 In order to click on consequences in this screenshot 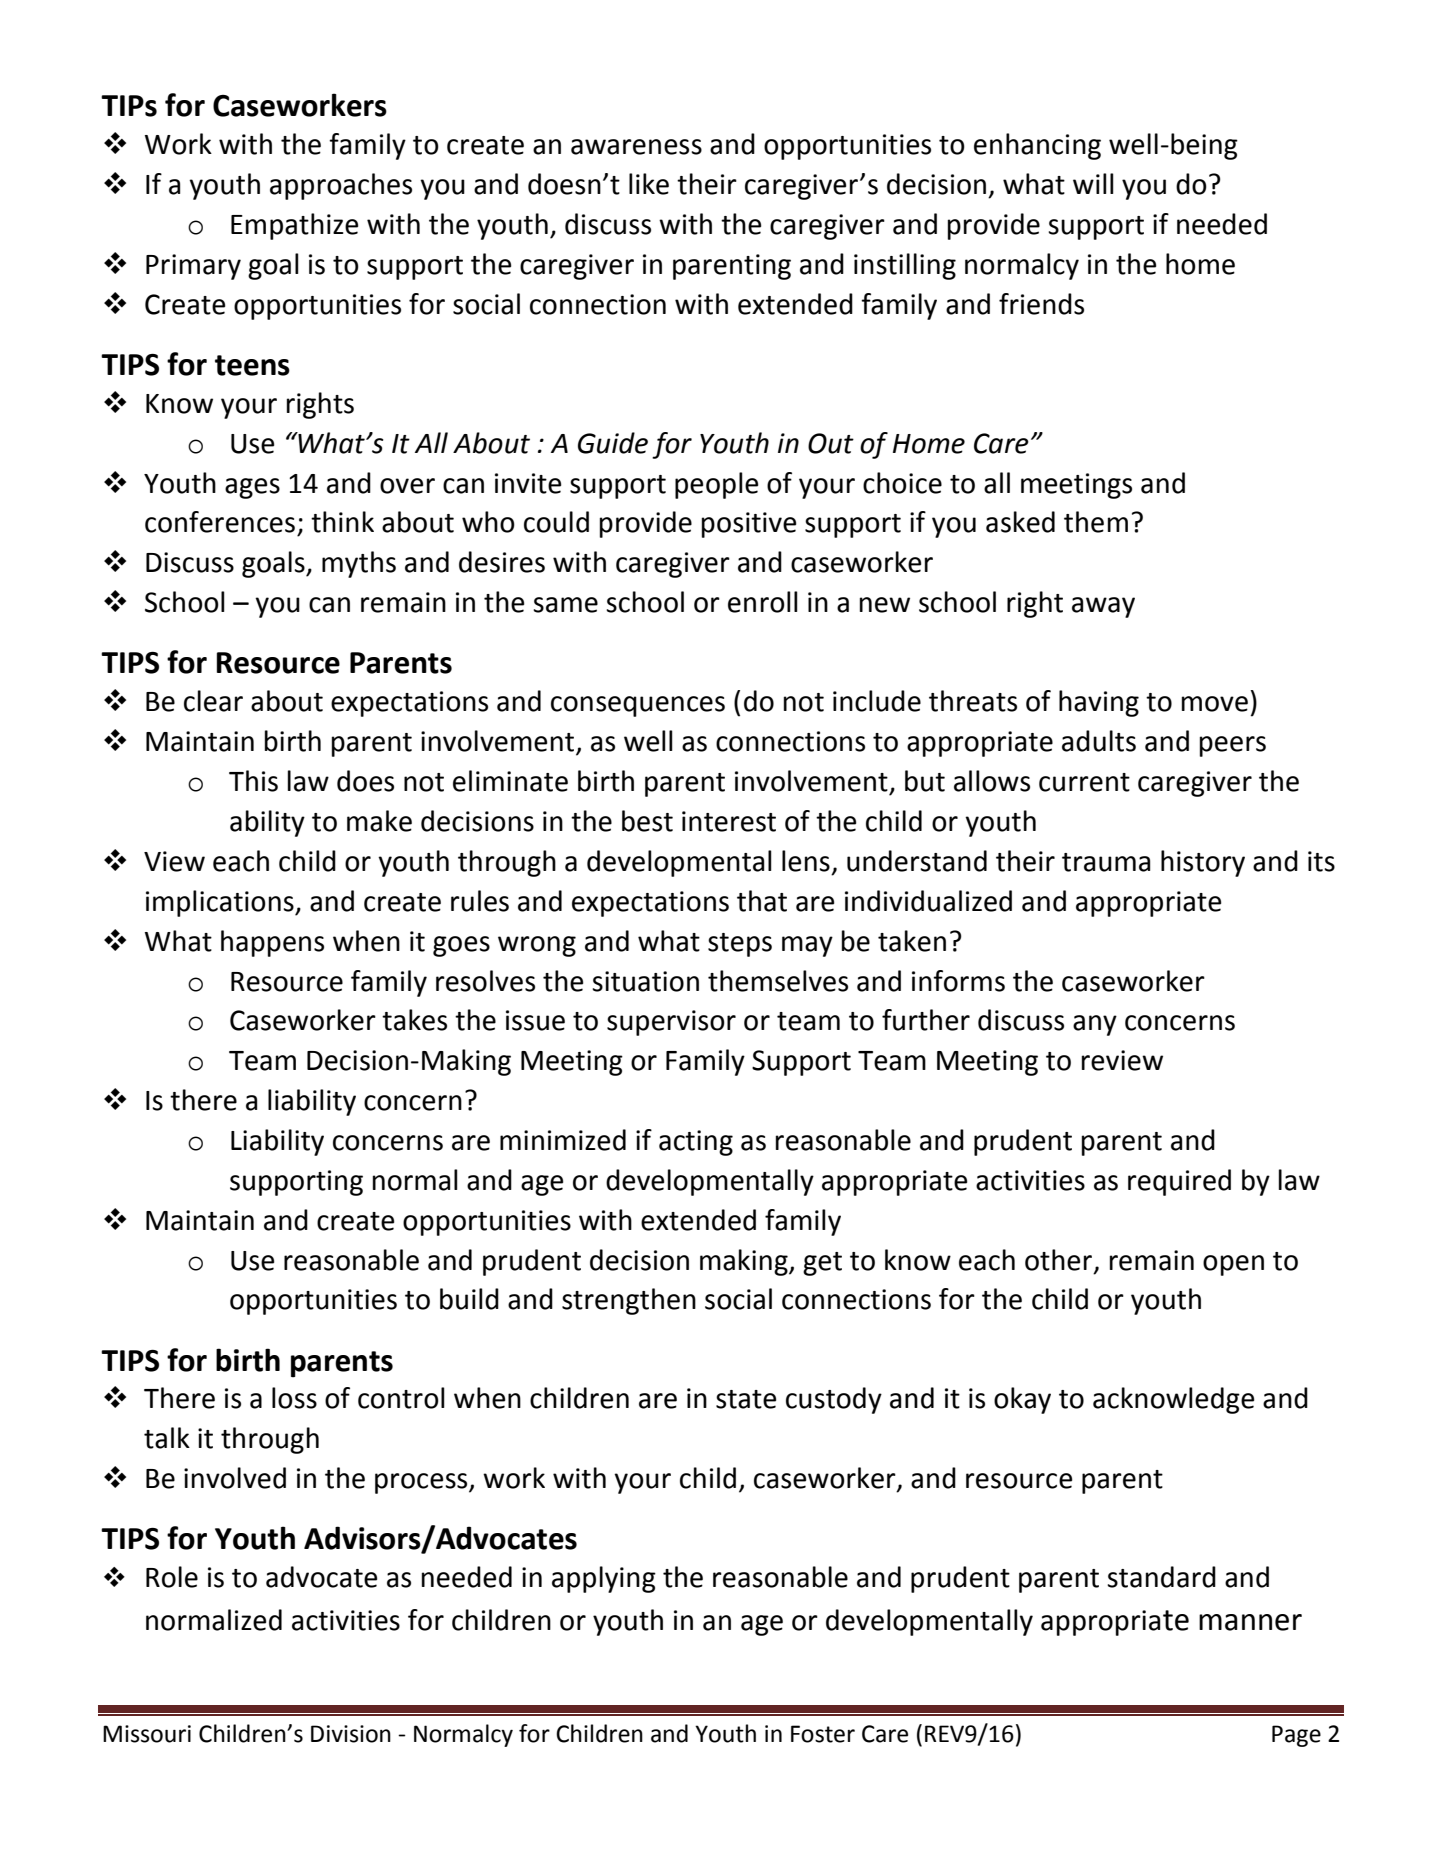, I will do `click(638, 706)`.
